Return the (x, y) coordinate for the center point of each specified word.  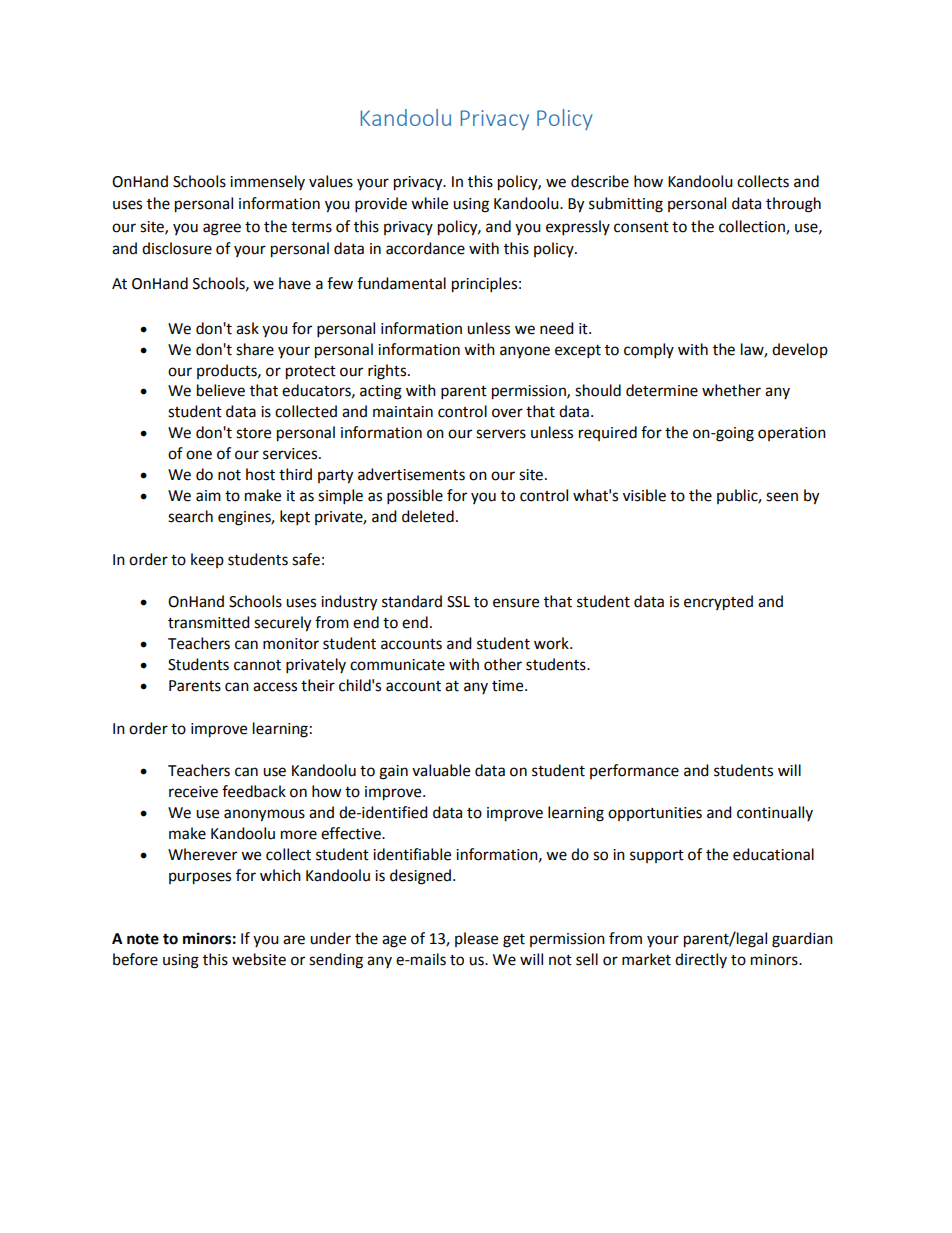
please (476, 939)
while (429, 203)
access (275, 687)
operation (792, 434)
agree (222, 229)
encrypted (718, 603)
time (509, 686)
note (143, 939)
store (253, 433)
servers (501, 434)
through (793, 205)
